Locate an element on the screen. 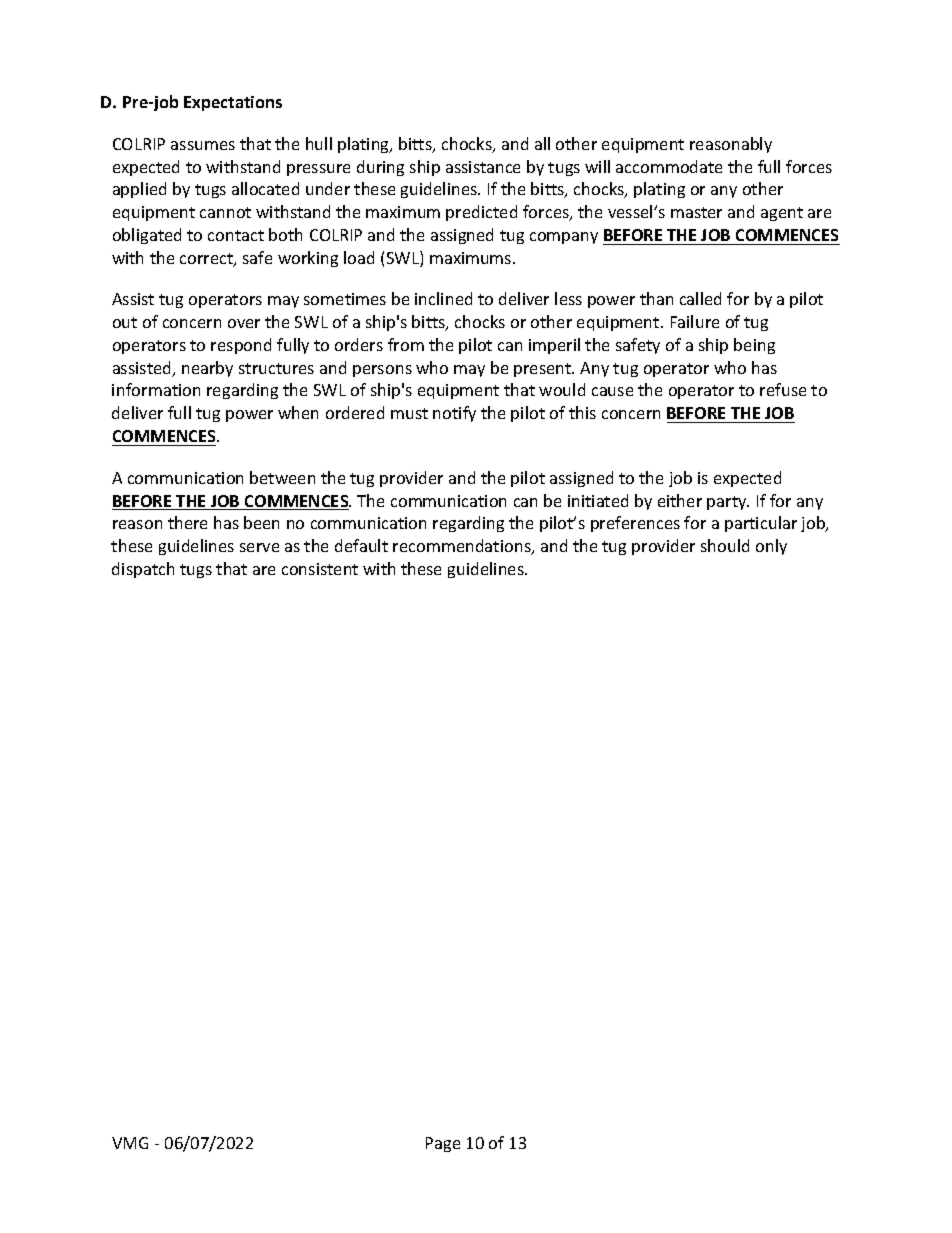 Image resolution: width=952 pixels, height=1233 pixels. during is located at coordinates (380, 168).
